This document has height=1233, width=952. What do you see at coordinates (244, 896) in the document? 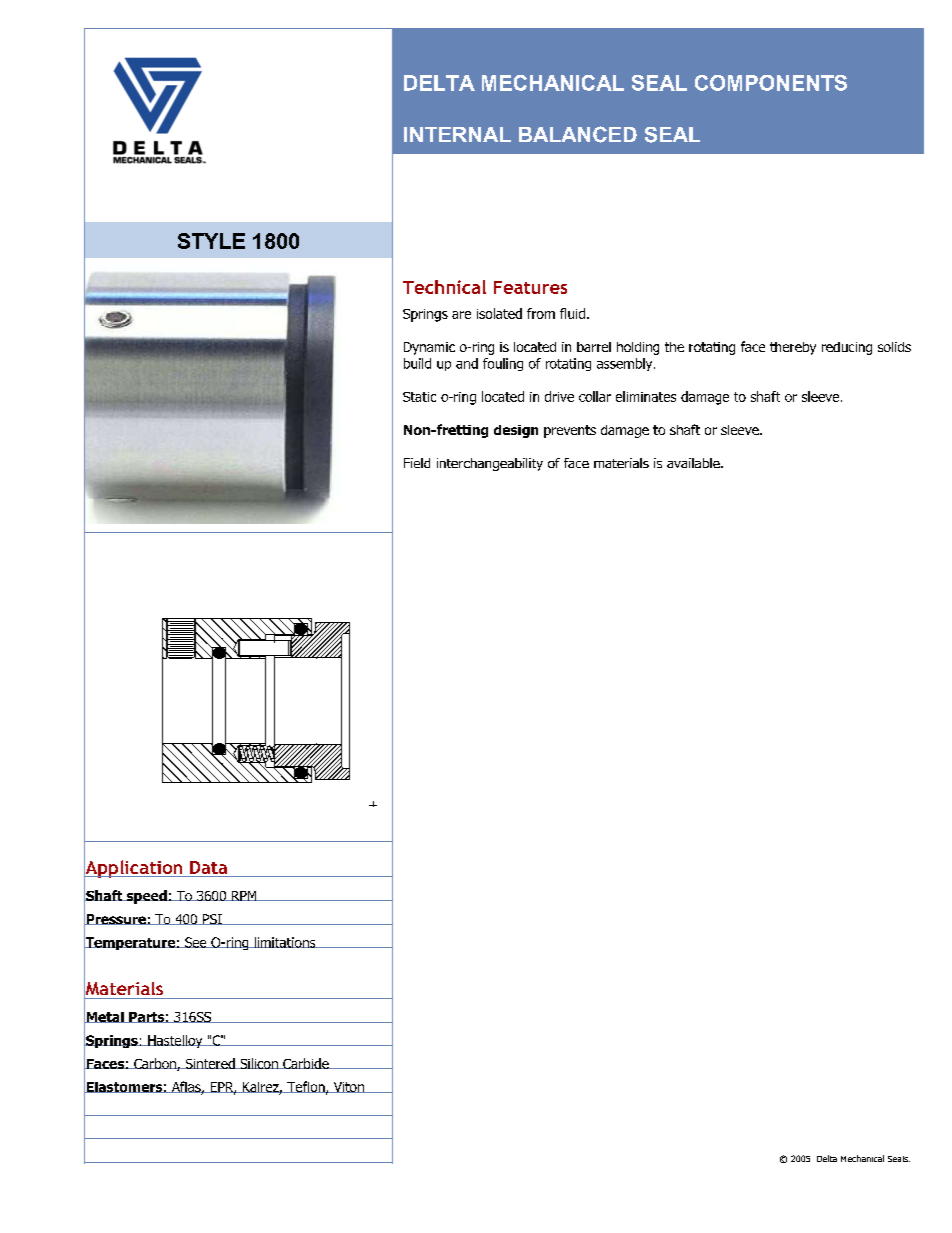
I see `RPM` at bounding box center [244, 896].
